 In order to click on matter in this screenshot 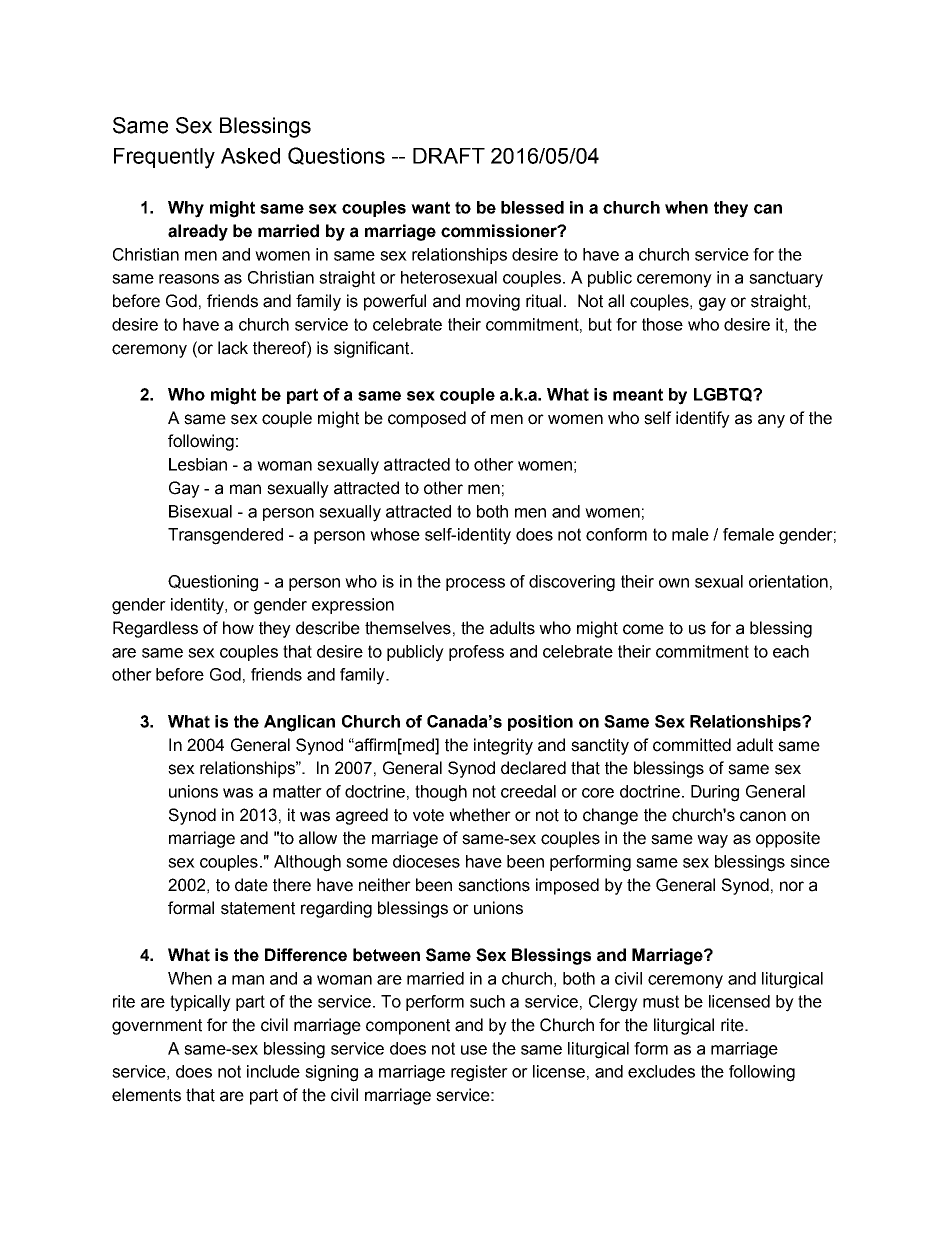, I will do `click(297, 791)`.
